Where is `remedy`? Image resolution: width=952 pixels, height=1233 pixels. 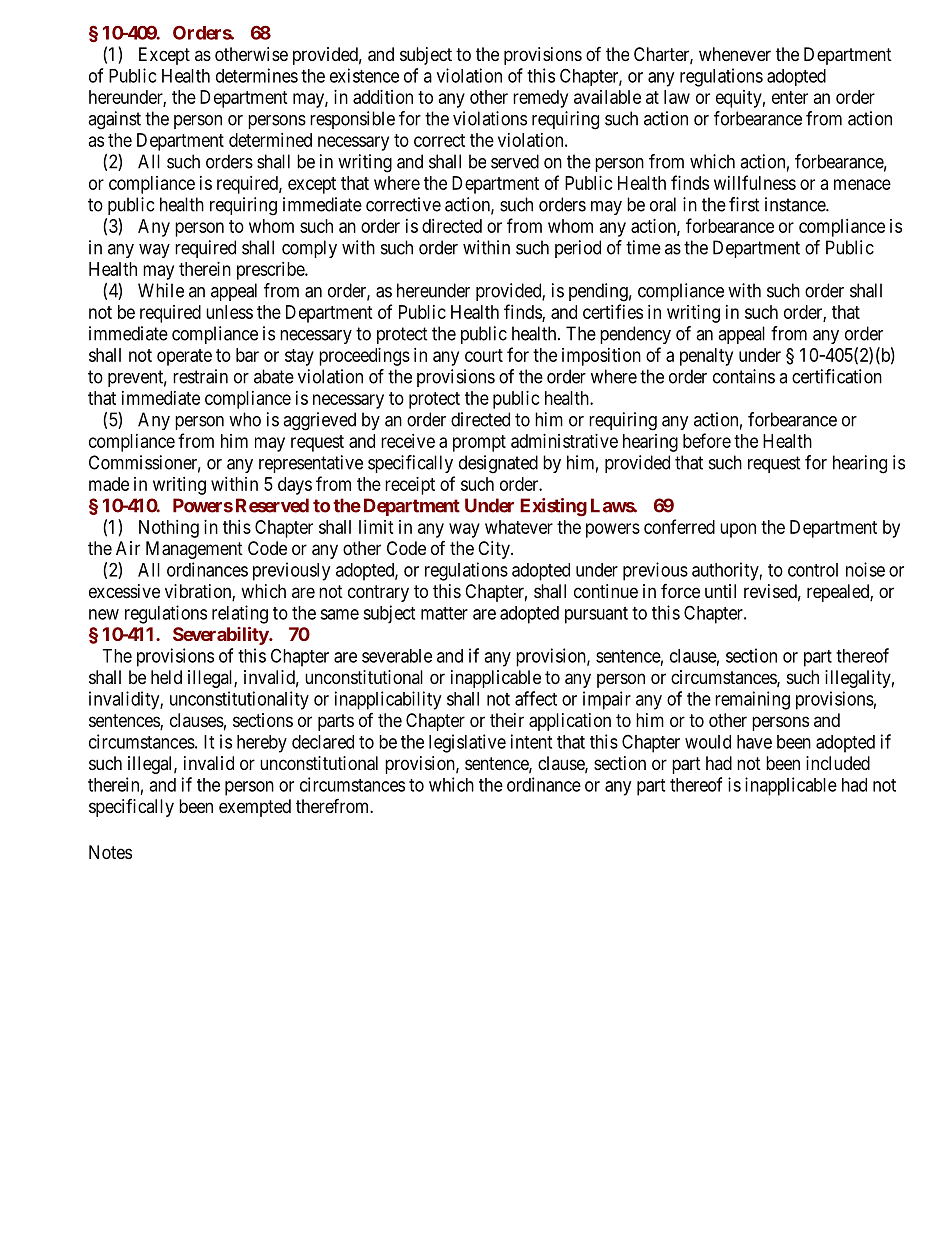 remedy is located at coordinates (540, 99).
